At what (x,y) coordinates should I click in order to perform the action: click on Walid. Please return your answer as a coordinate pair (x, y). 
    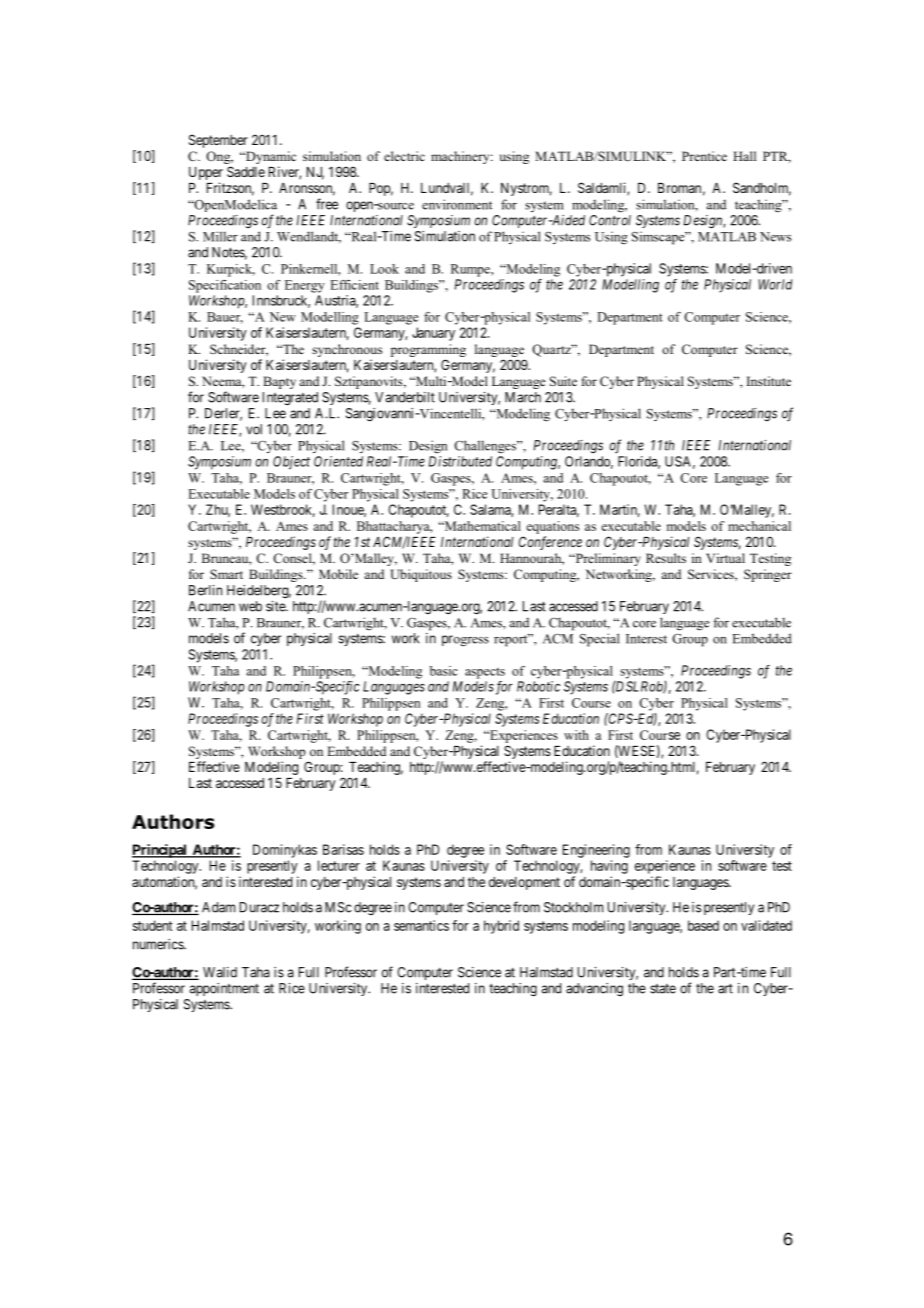
    Looking at the image, I should click on (220, 972).
